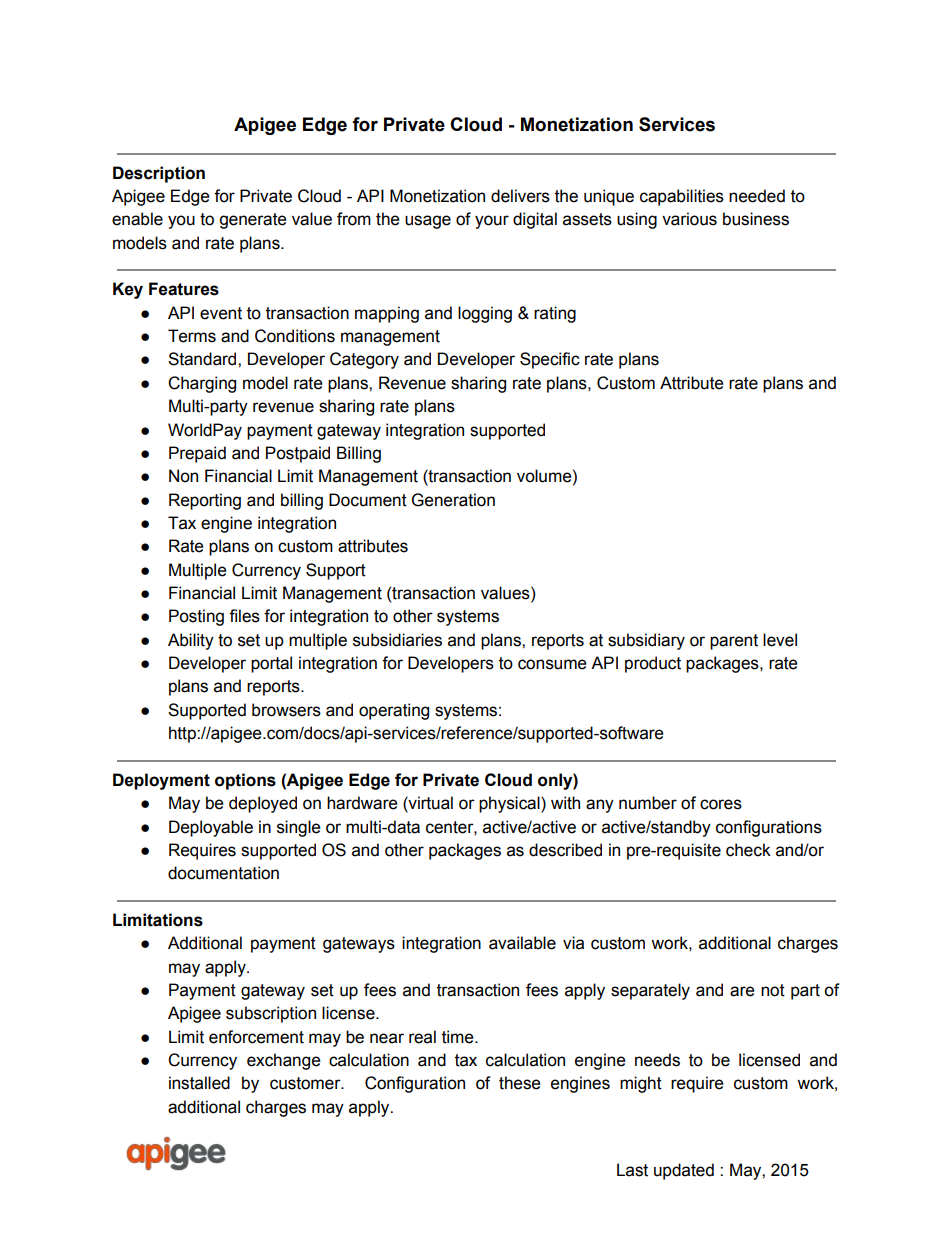 The image size is (952, 1233). What do you see at coordinates (159, 174) in the screenshot?
I see `Description` at bounding box center [159, 174].
